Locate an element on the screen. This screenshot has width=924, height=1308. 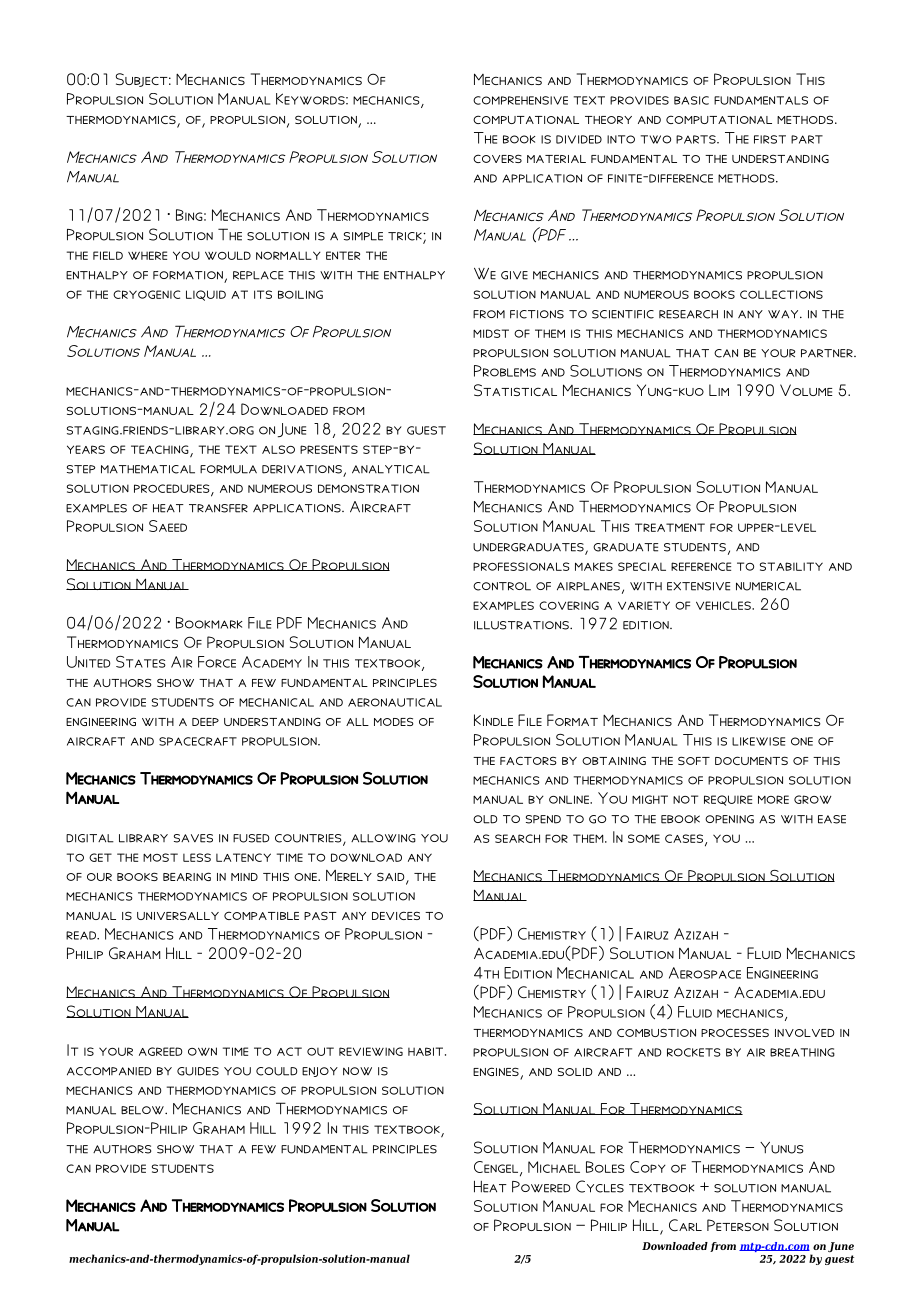
first is located at coordinates (770, 139).
